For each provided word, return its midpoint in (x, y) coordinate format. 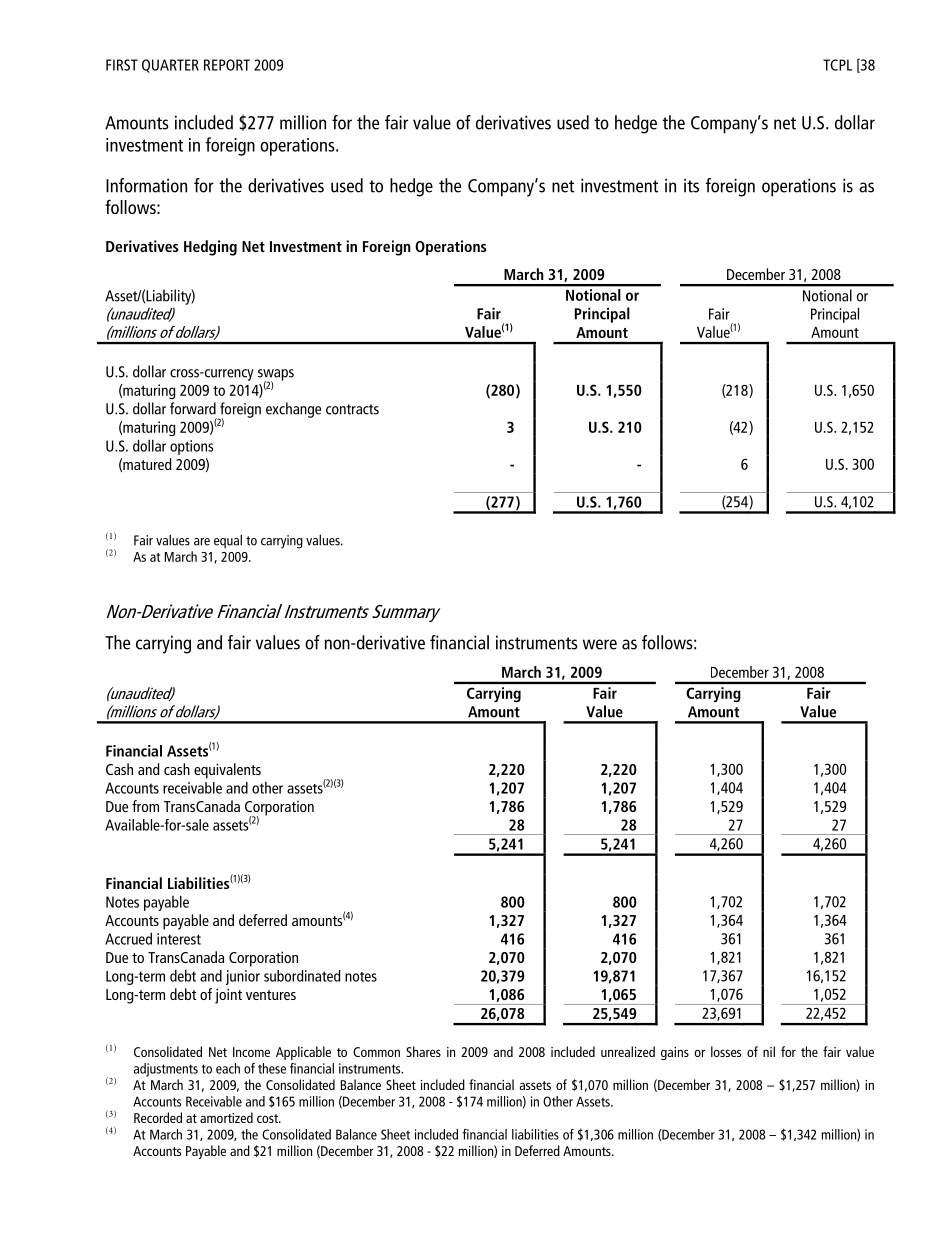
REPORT (227, 65)
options (191, 447)
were (600, 644)
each (228, 1068)
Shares (423, 1051)
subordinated (302, 976)
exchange (293, 410)
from (145, 806)
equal (228, 541)
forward (193, 408)
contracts (352, 409)
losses (726, 1051)
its (691, 186)
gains (675, 1053)
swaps (276, 376)
